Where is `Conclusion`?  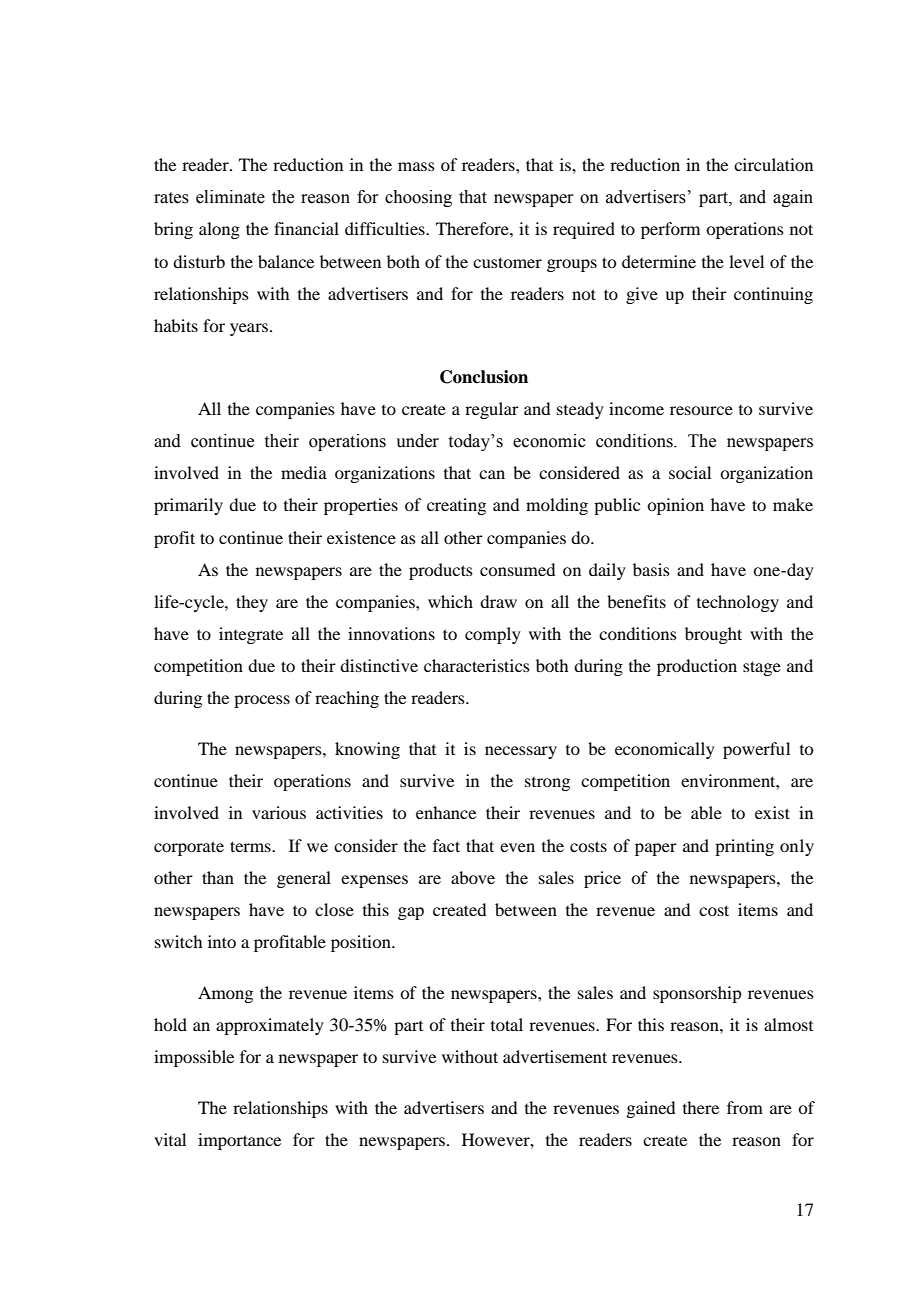 Conclusion is located at coordinates (484, 377).
